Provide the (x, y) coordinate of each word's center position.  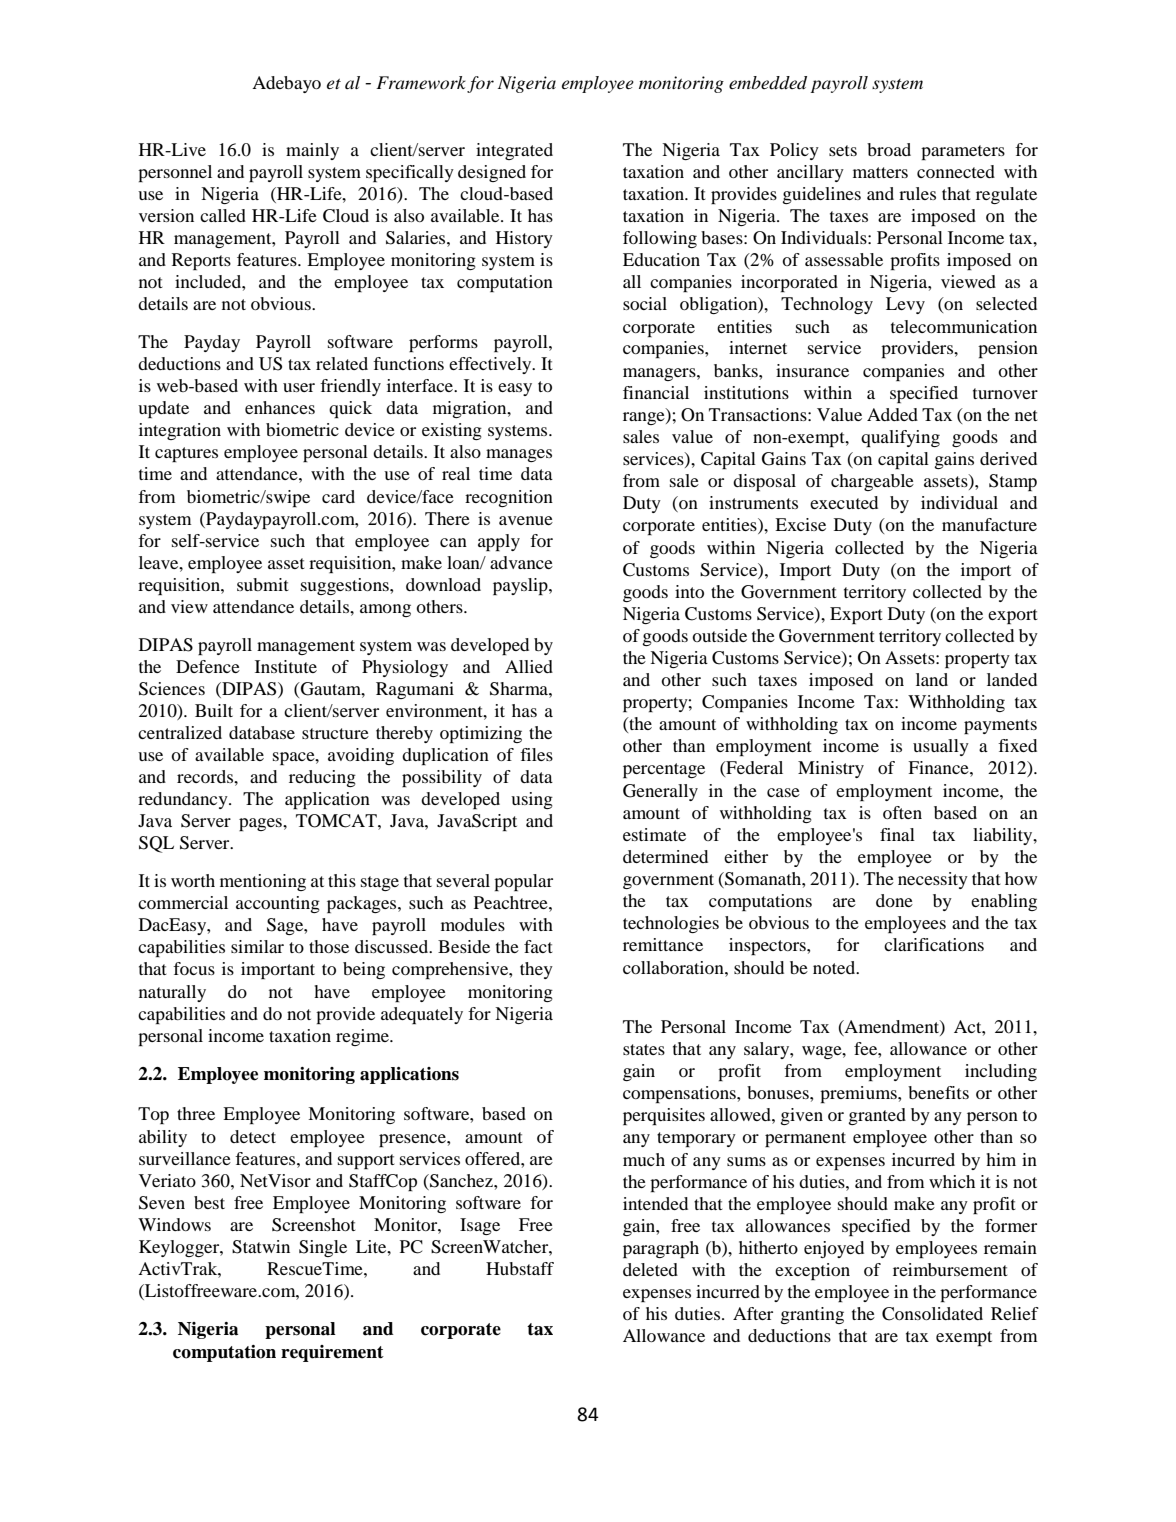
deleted (650, 1269)
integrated (514, 151)
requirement (332, 1353)
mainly (312, 151)
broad (889, 149)
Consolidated (932, 1314)
